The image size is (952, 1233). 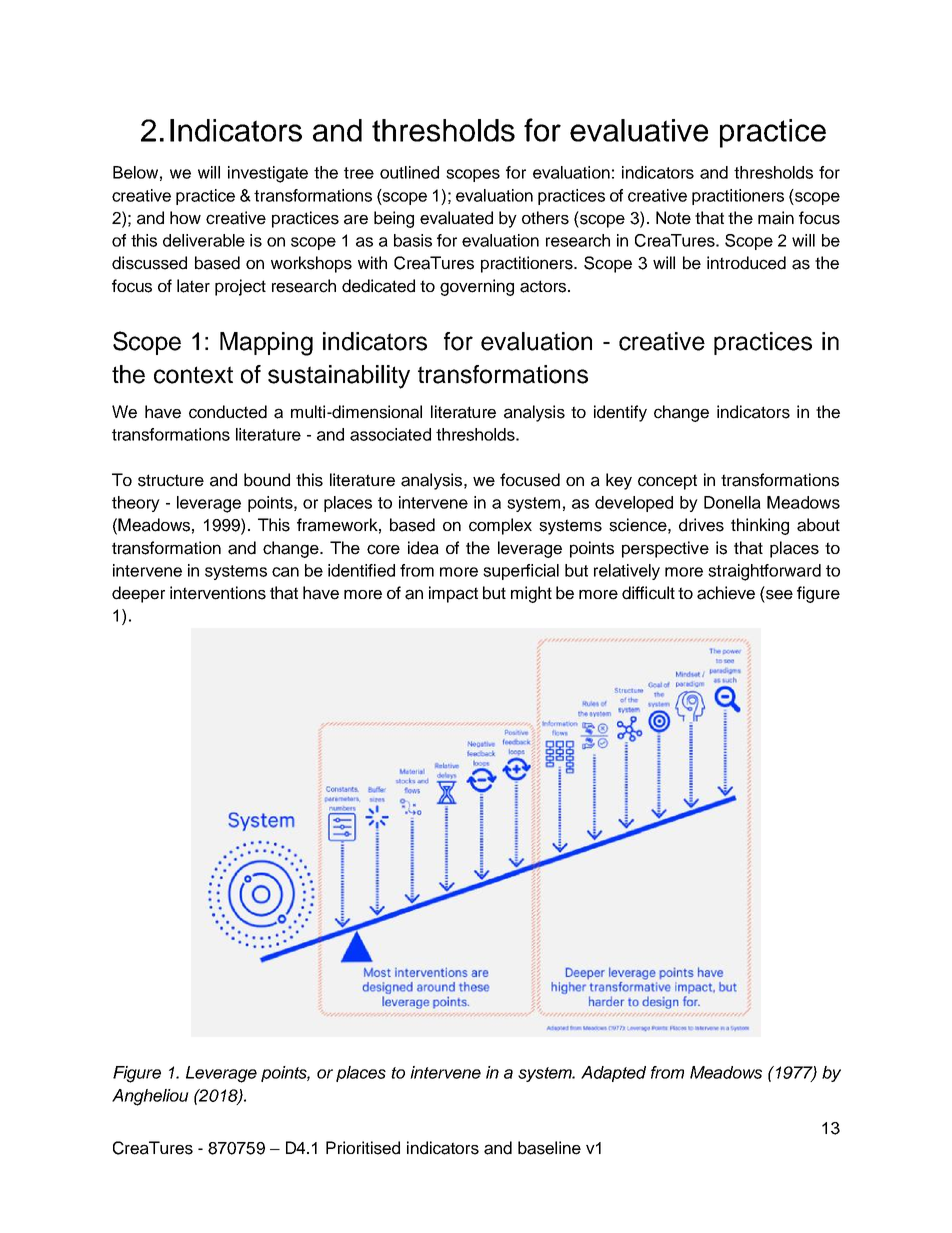 I want to click on structure, so click(x=171, y=480).
